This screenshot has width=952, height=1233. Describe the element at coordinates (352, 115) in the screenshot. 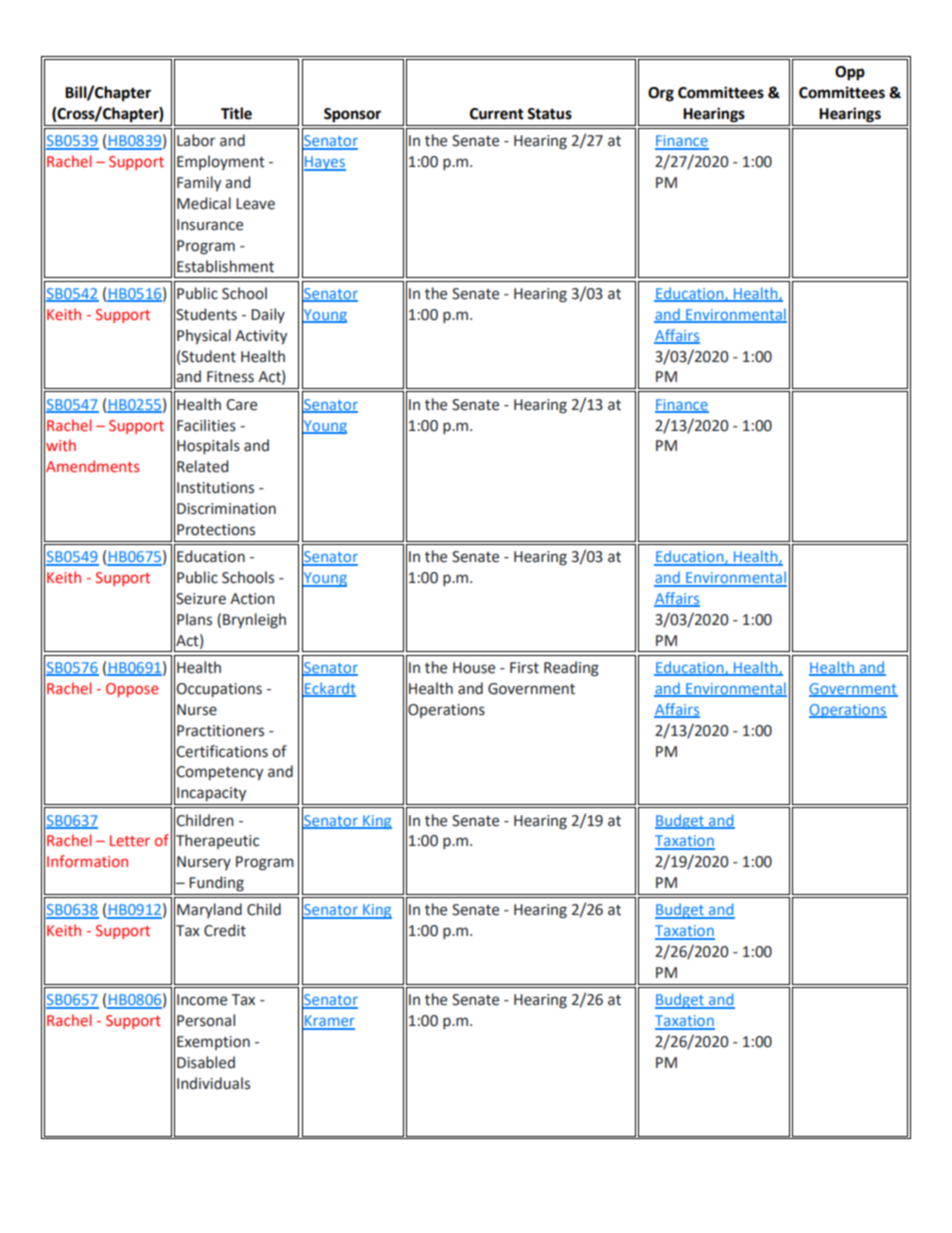

I see `Sponsor` at that location.
